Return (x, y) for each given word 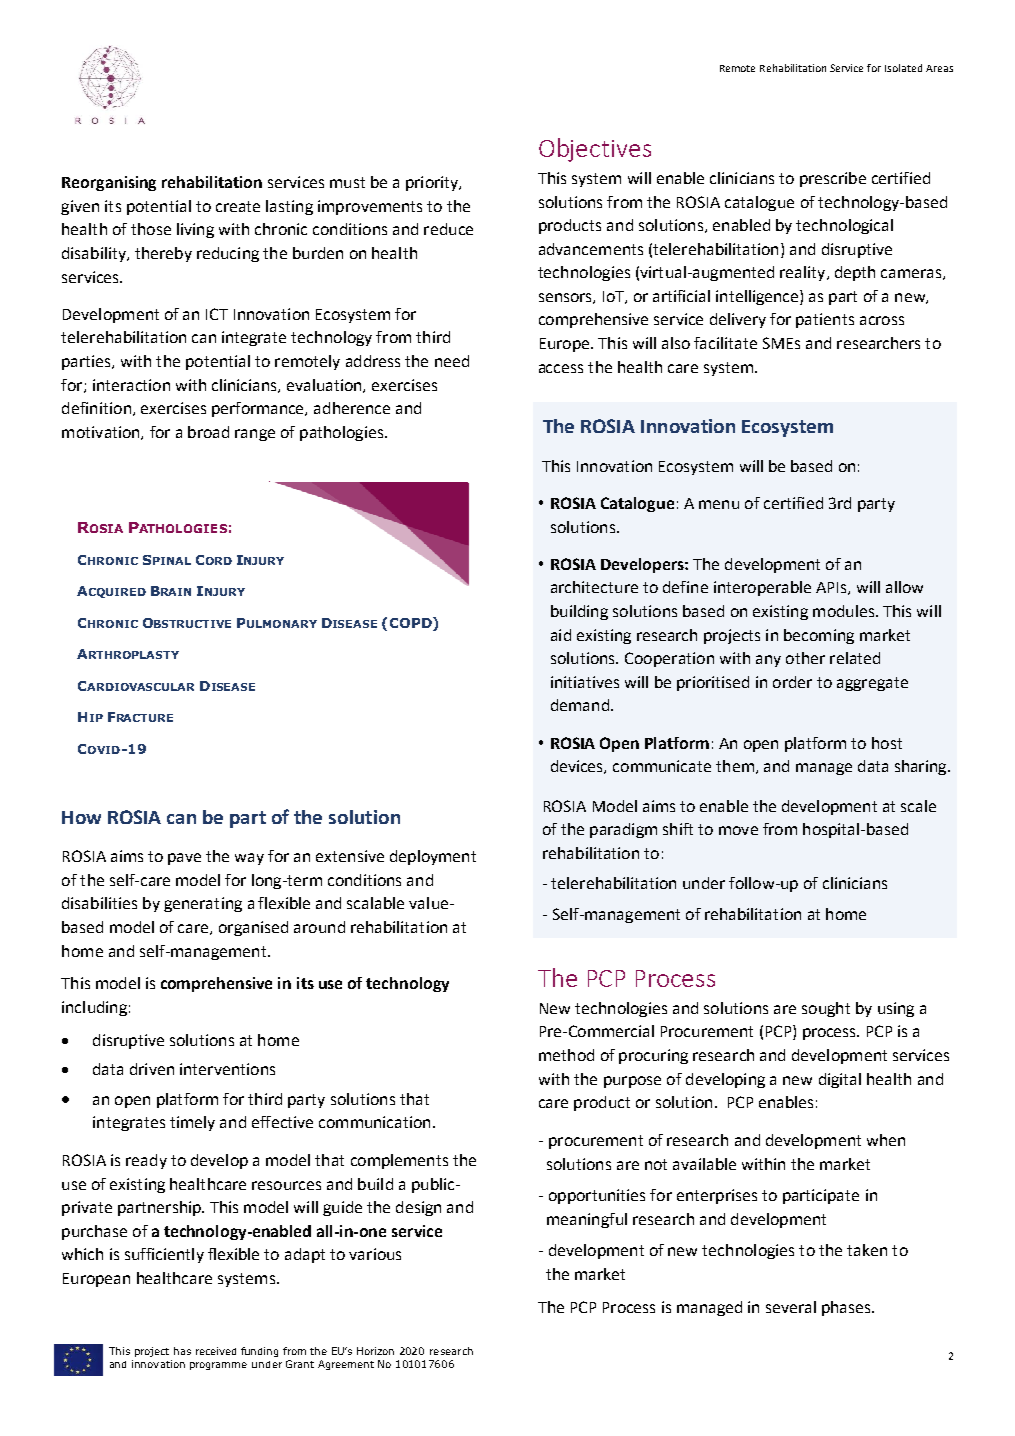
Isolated (903, 68)
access (561, 368)
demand (580, 705)
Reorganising (109, 183)
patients (825, 320)
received (216, 1351)
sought (826, 1009)
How (81, 817)
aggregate (872, 684)
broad (208, 432)
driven (152, 1069)
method (566, 1055)
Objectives (595, 150)
